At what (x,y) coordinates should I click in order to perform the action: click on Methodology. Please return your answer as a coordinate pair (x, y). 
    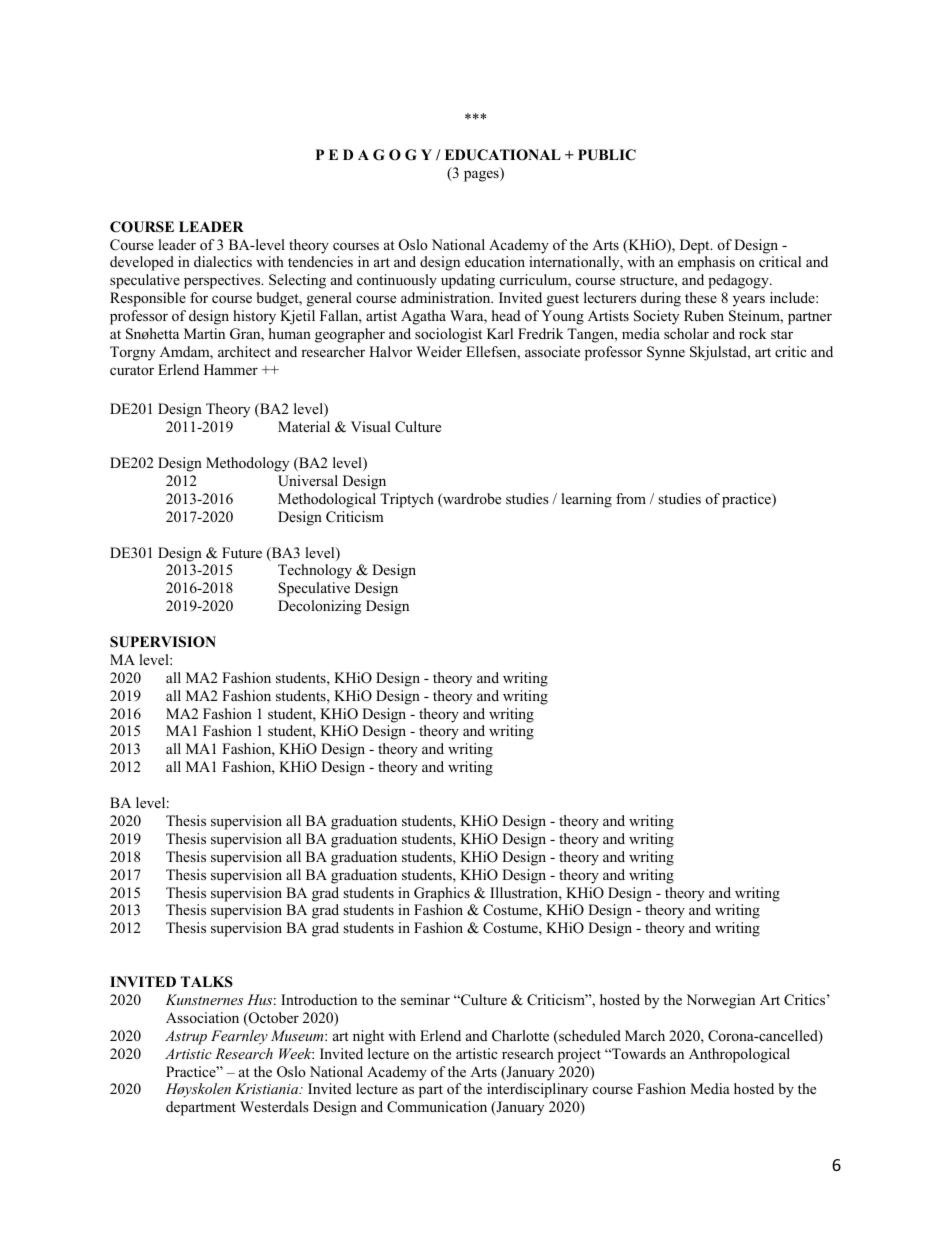
    Looking at the image, I should click on (247, 464).
